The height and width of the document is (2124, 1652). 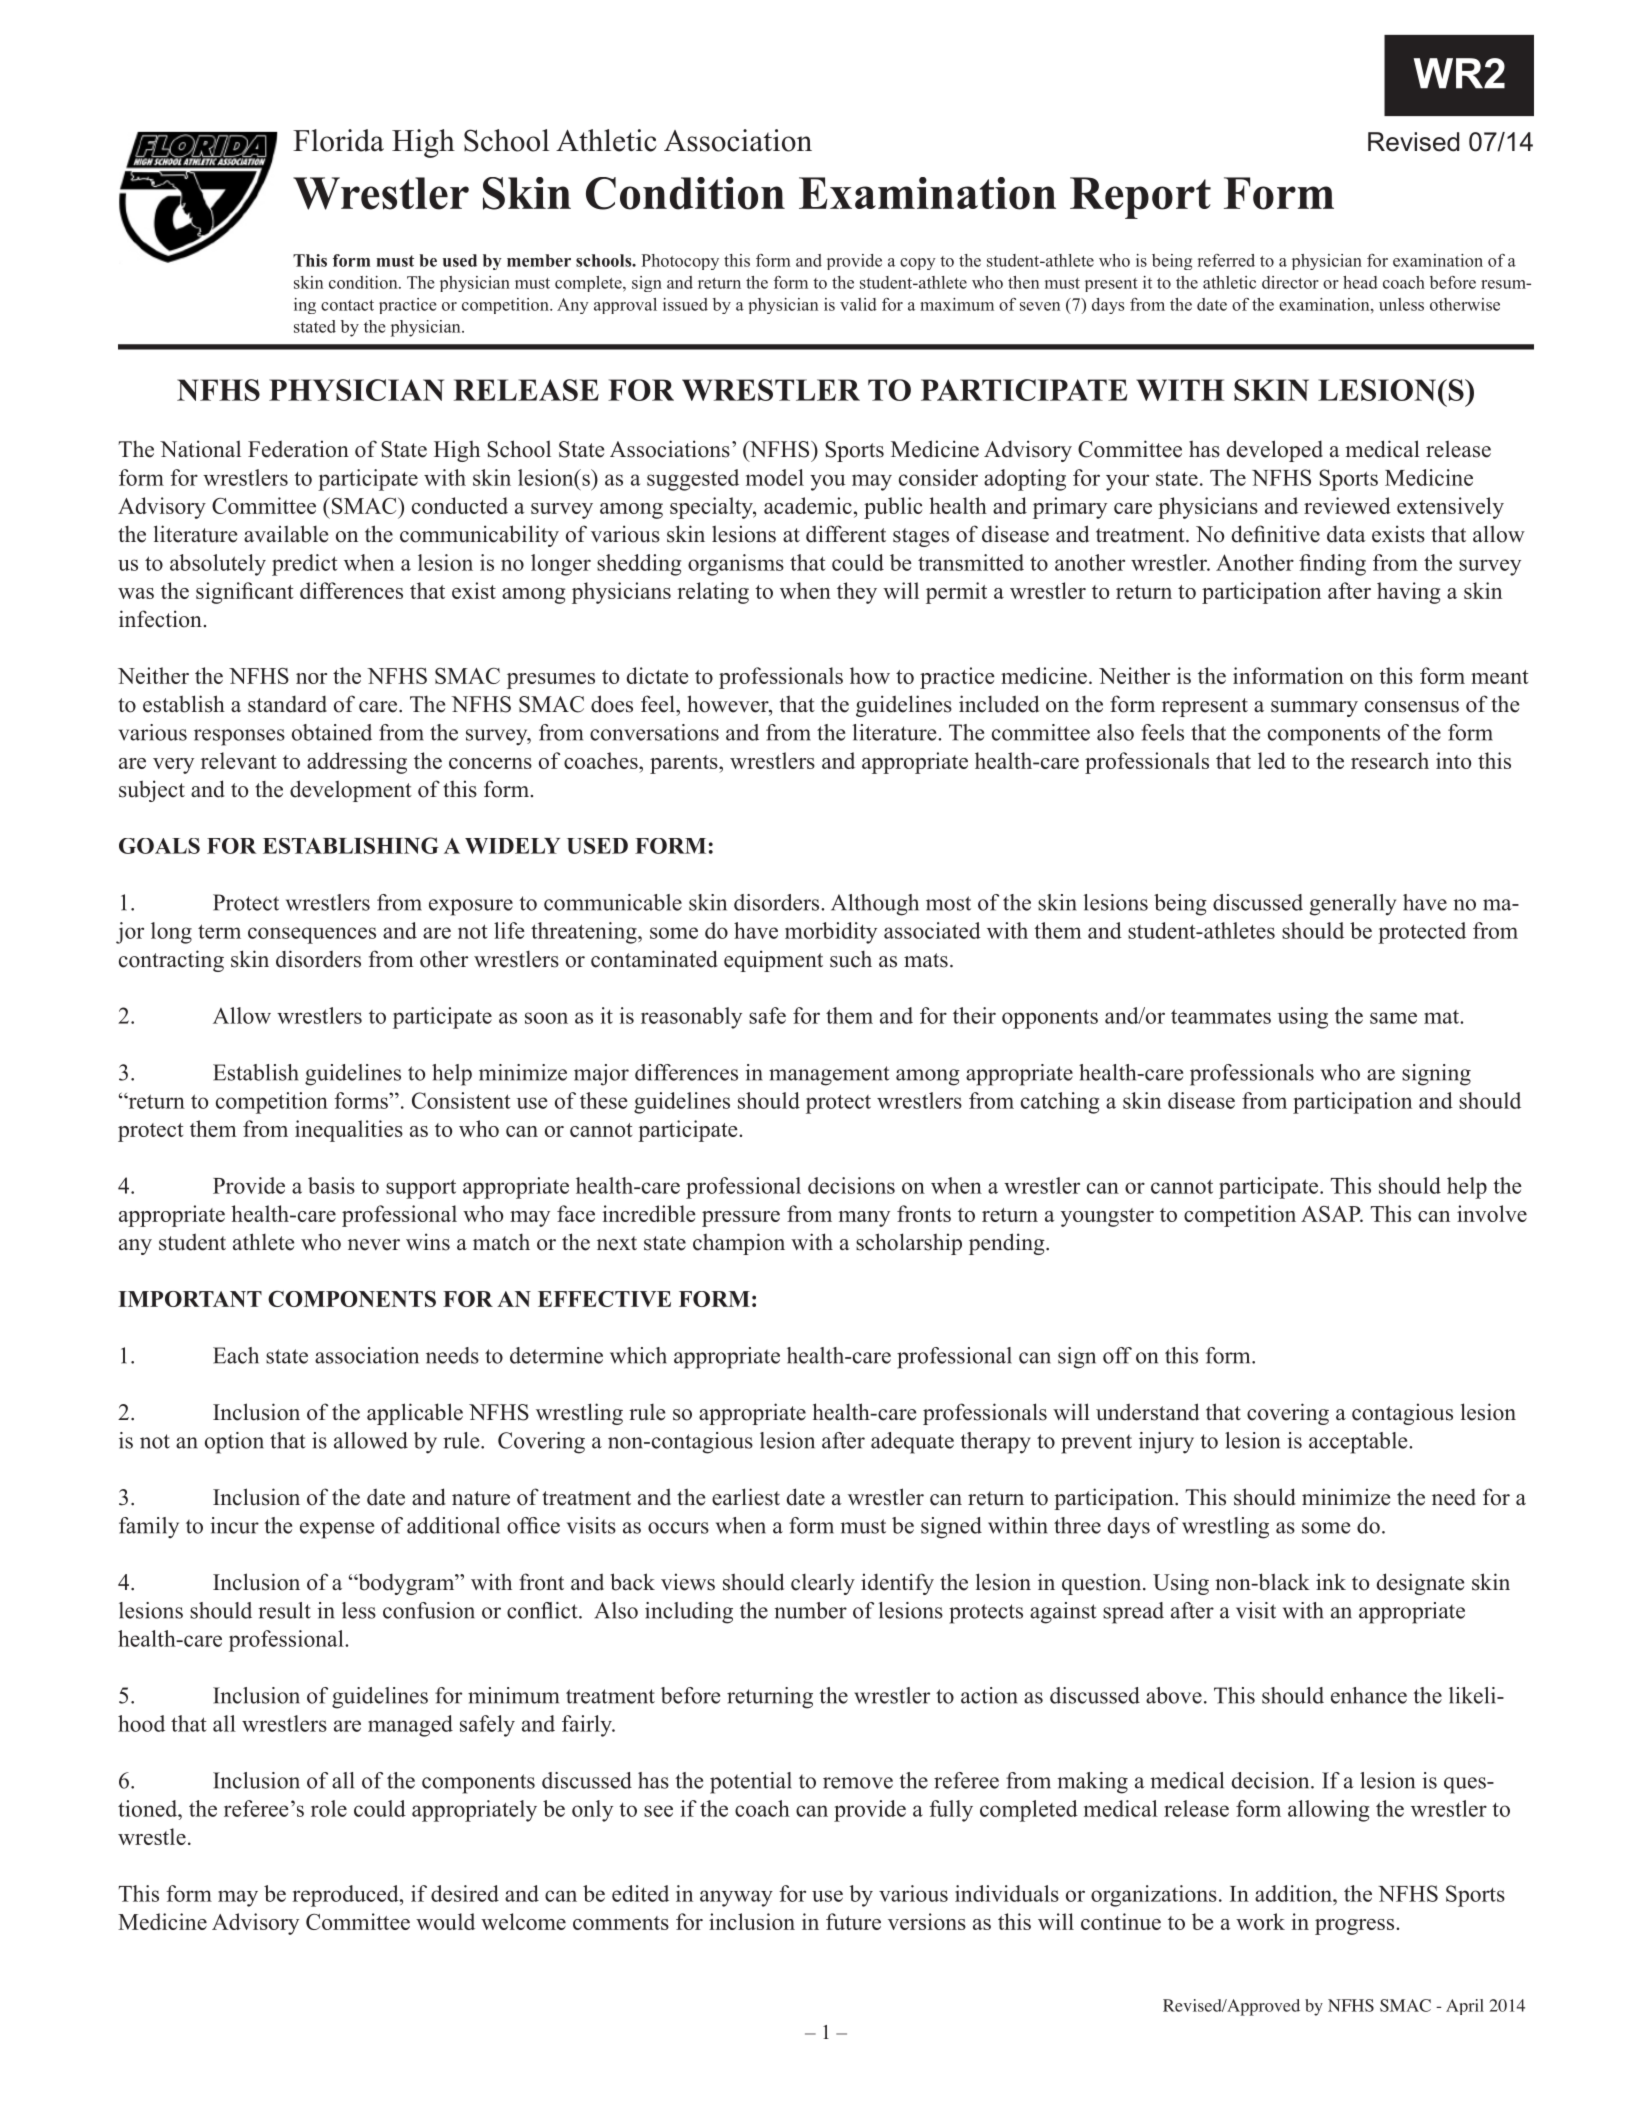 What do you see at coordinates (236, 1355) in the document?
I see `Each` at bounding box center [236, 1355].
